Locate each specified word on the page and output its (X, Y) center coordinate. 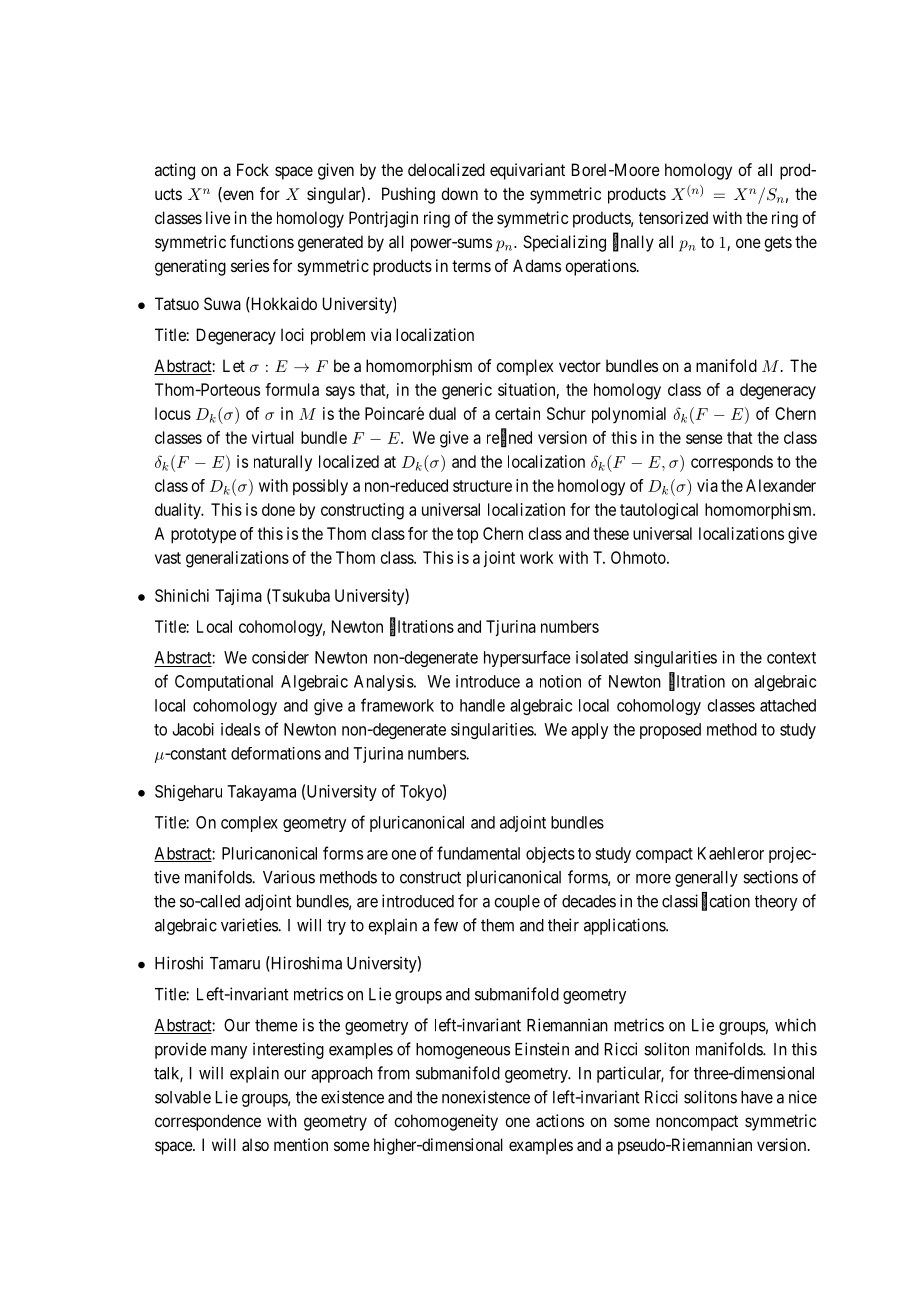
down (459, 193)
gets (778, 244)
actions (560, 1120)
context (791, 658)
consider (280, 657)
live (218, 217)
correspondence (208, 1122)
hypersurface (527, 659)
